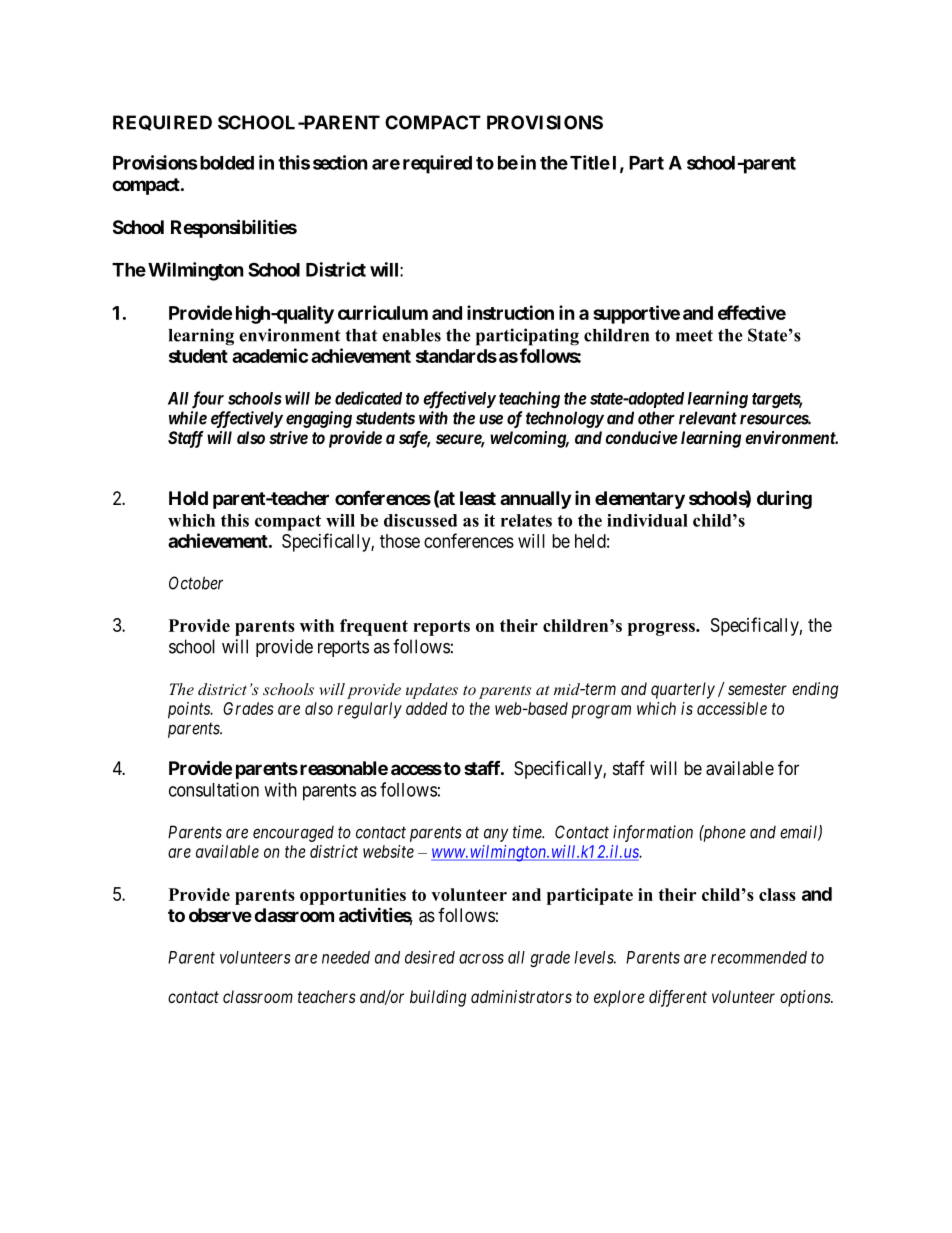 The width and height of the screenshot is (952, 1233). I want to click on section, so click(340, 162).
